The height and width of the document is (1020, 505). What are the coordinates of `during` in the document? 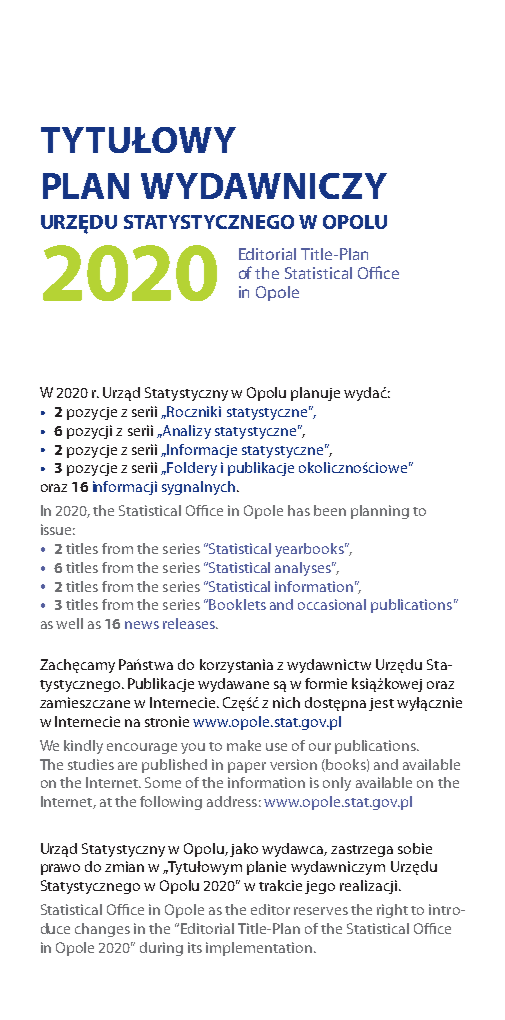 It's located at (161, 949).
